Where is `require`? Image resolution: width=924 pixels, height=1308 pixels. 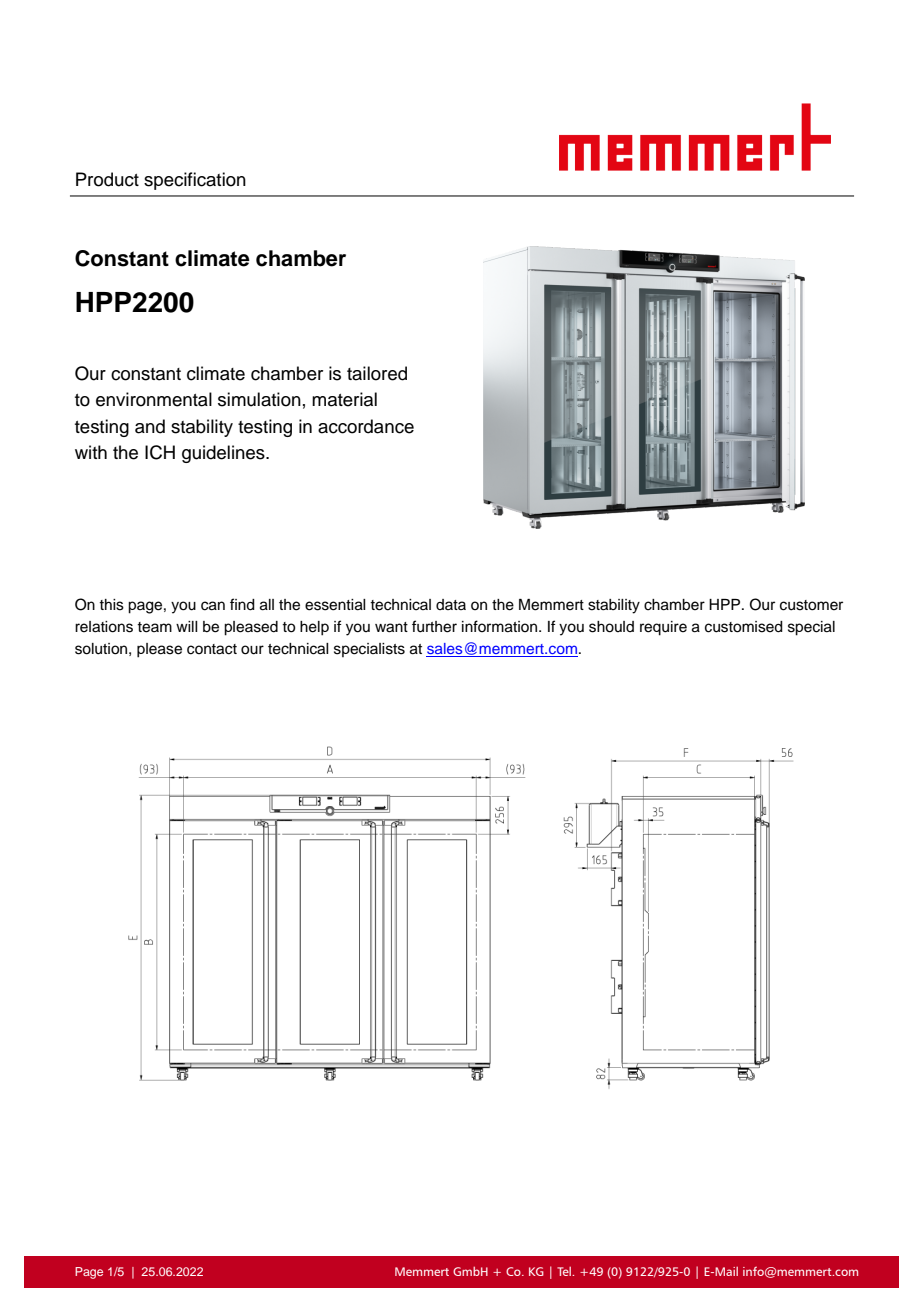
require is located at coordinates (663, 628).
